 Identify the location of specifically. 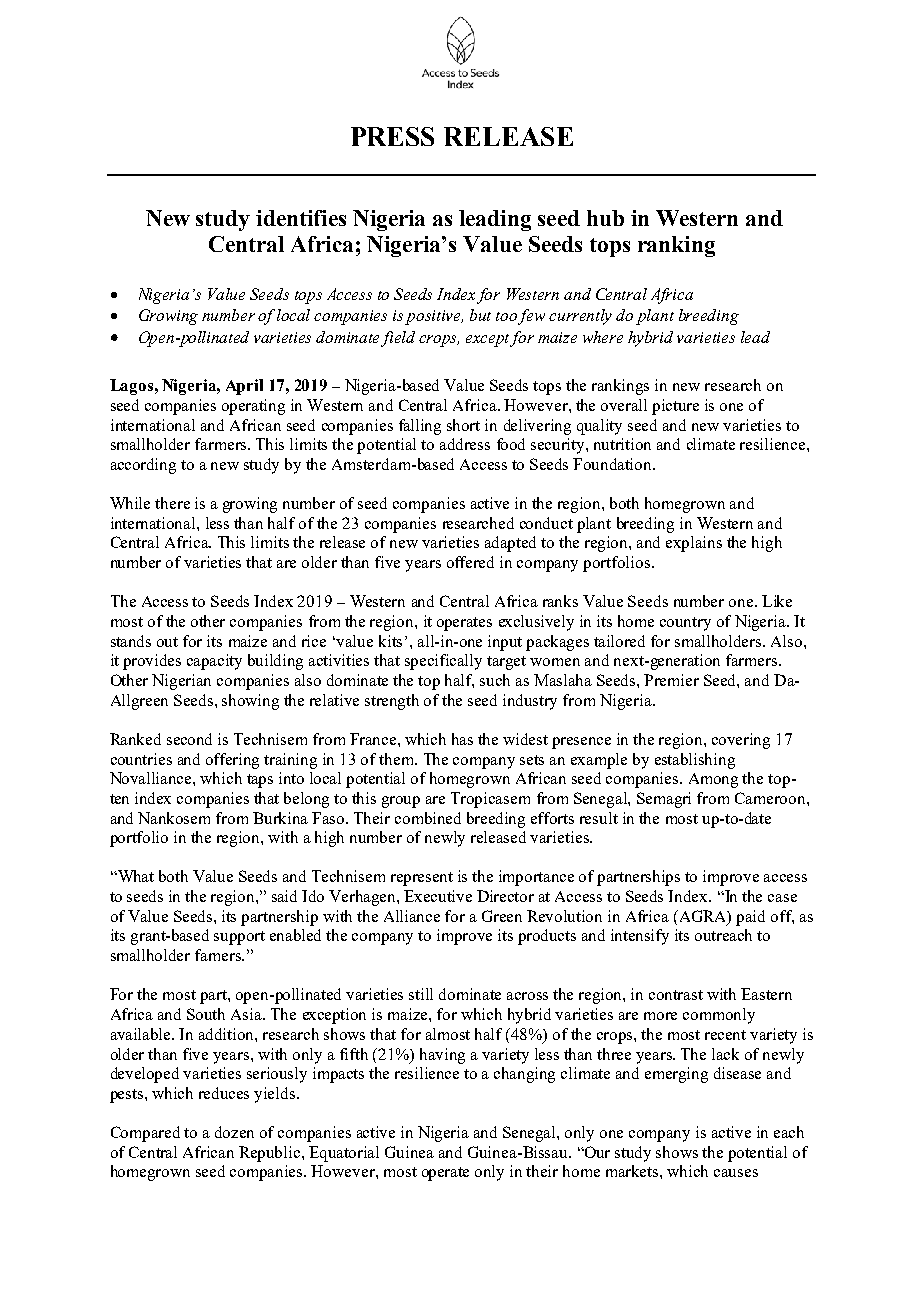
(443, 662).
